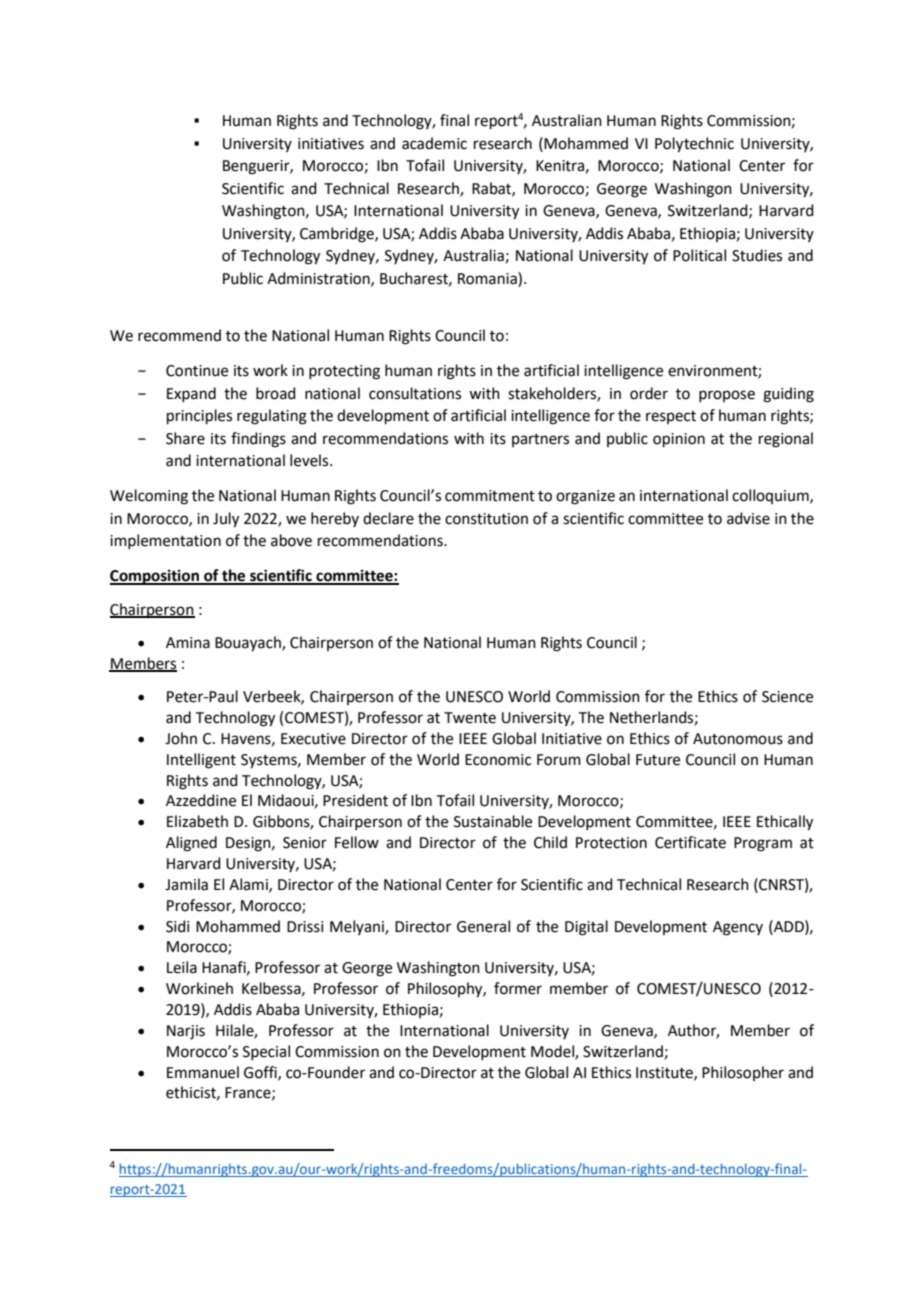 Image resolution: width=924 pixels, height=1308 pixels. What do you see at coordinates (186, 884) in the page?
I see `Jamila` at bounding box center [186, 884].
